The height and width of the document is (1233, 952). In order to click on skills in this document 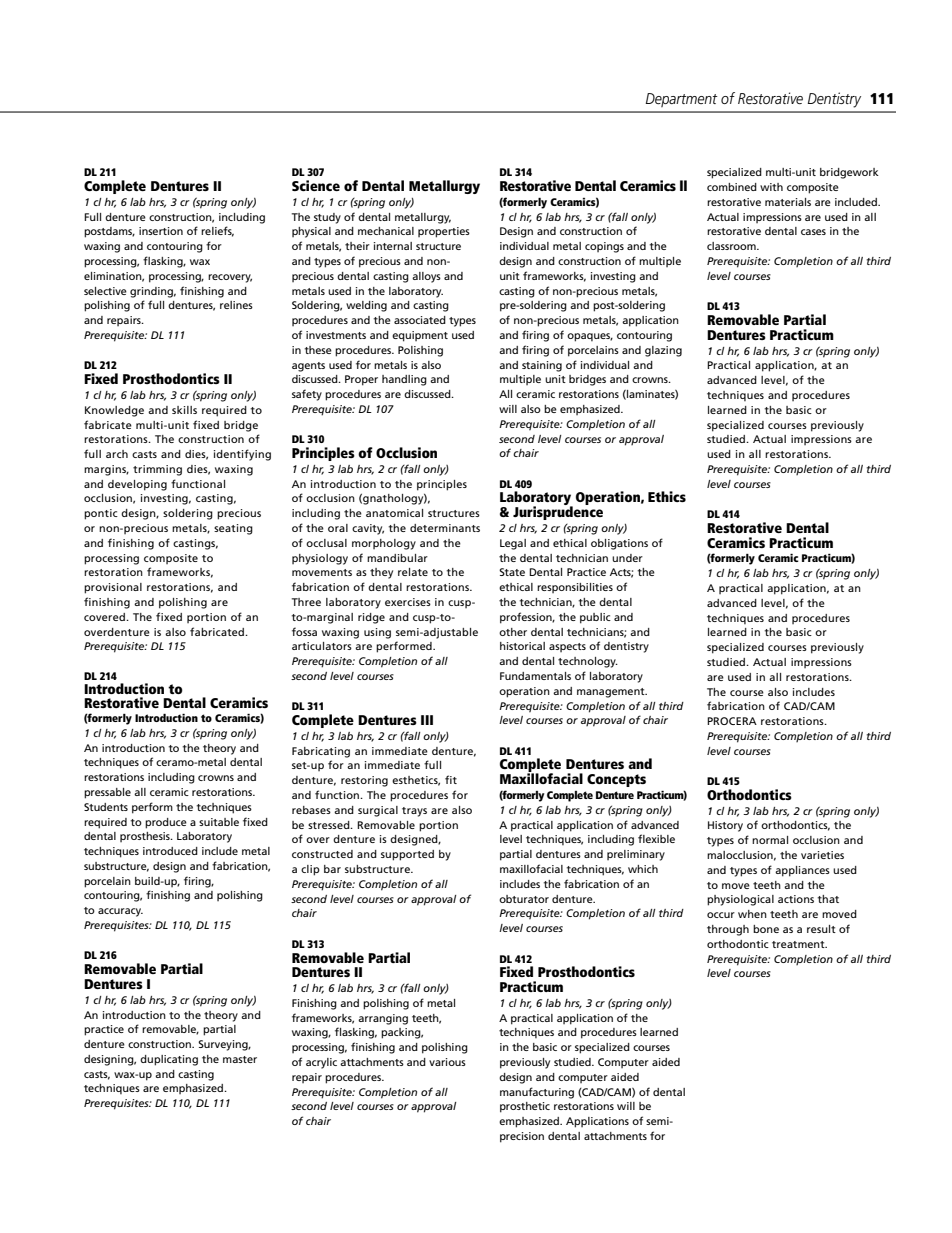, I will do `click(184, 410)`.
